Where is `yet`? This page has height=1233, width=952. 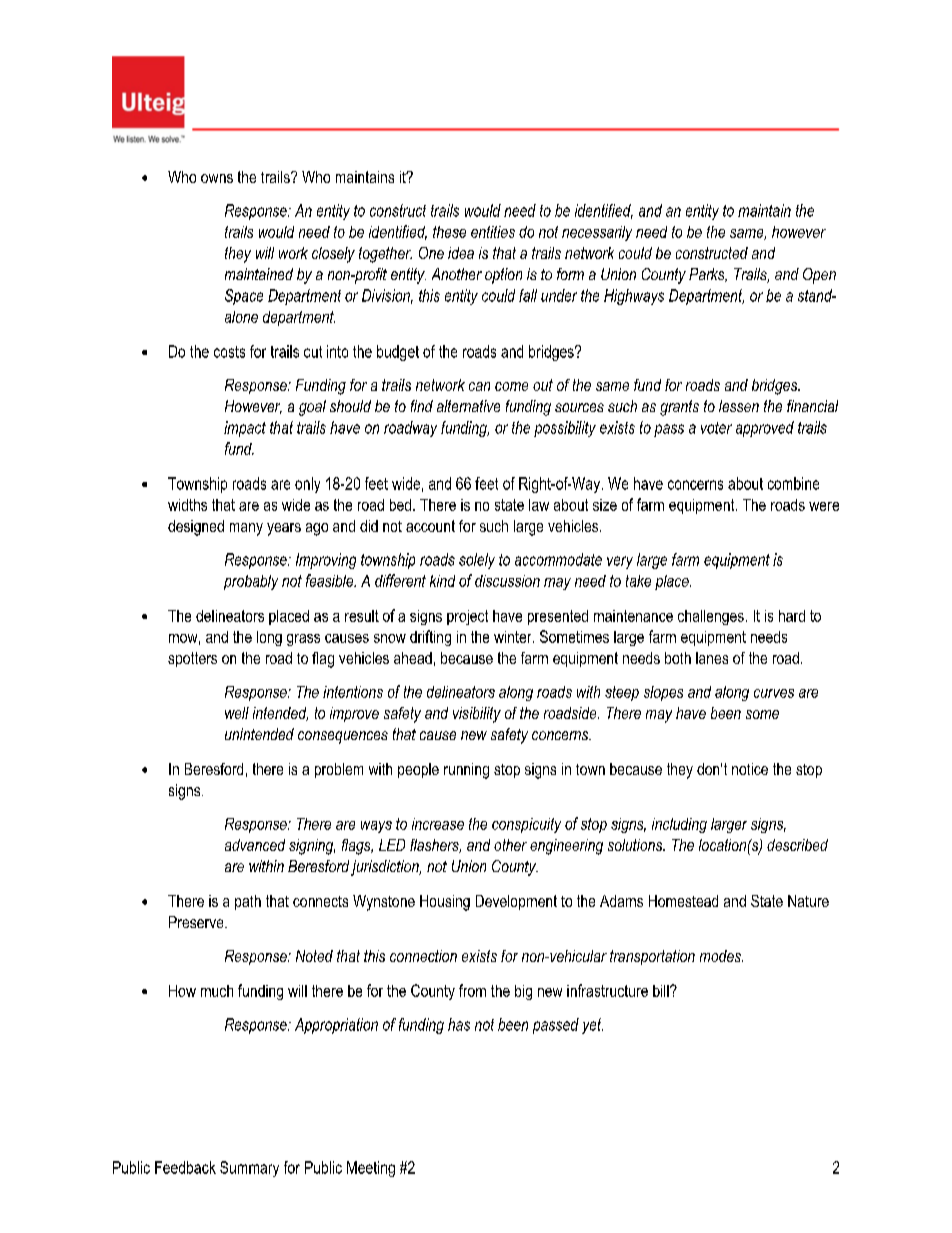
yet is located at coordinates (592, 1026).
